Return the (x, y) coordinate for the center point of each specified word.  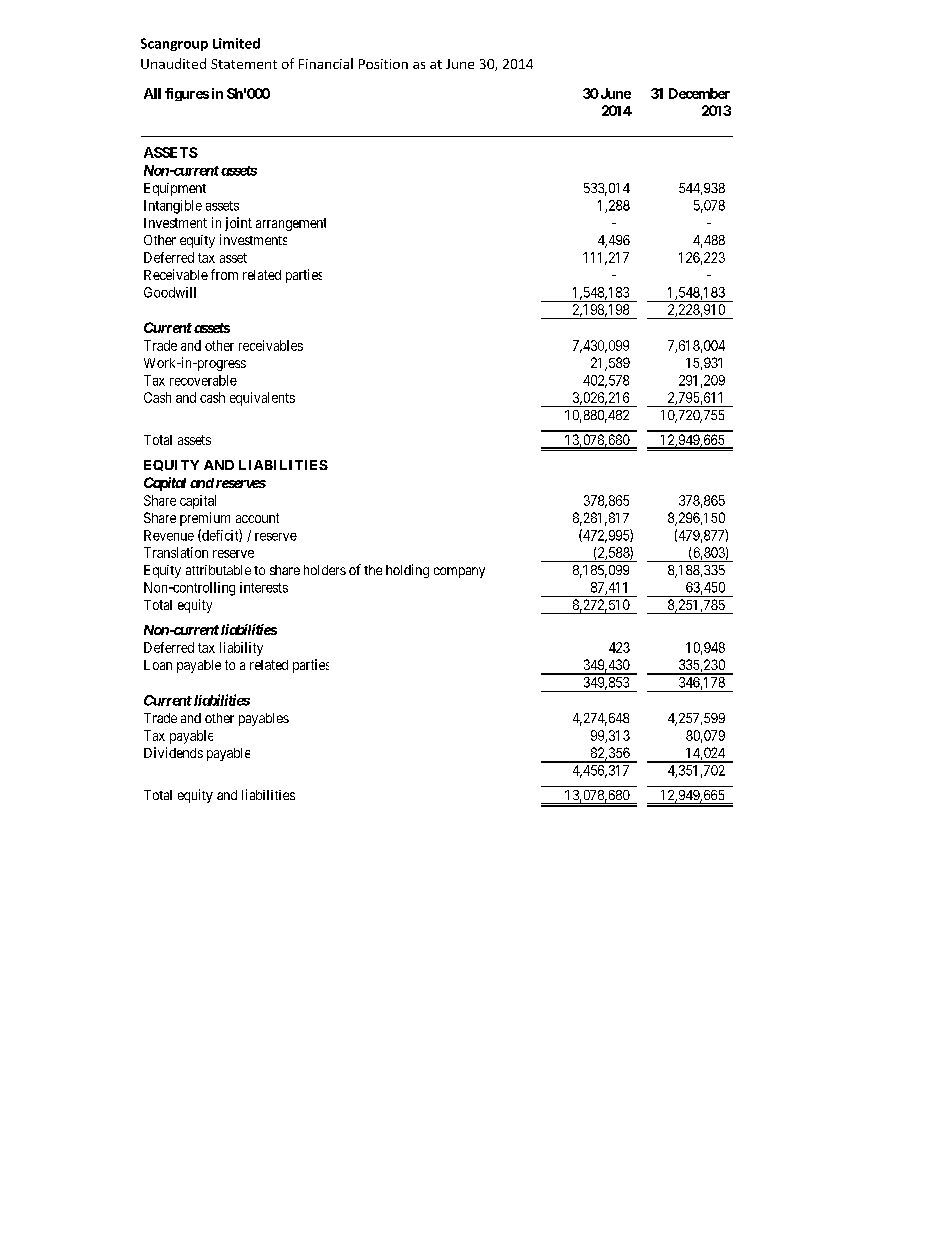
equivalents (262, 399)
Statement (244, 64)
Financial (326, 63)
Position (383, 64)
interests (264, 587)
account (257, 518)
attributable (218, 570)
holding (407, 571)
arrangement (291, 224)
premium (205, 519)
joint (238, 224)
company (459, 572)
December (699, 93)
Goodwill (170, 292)
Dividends (173, 752)
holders (325, 570)
